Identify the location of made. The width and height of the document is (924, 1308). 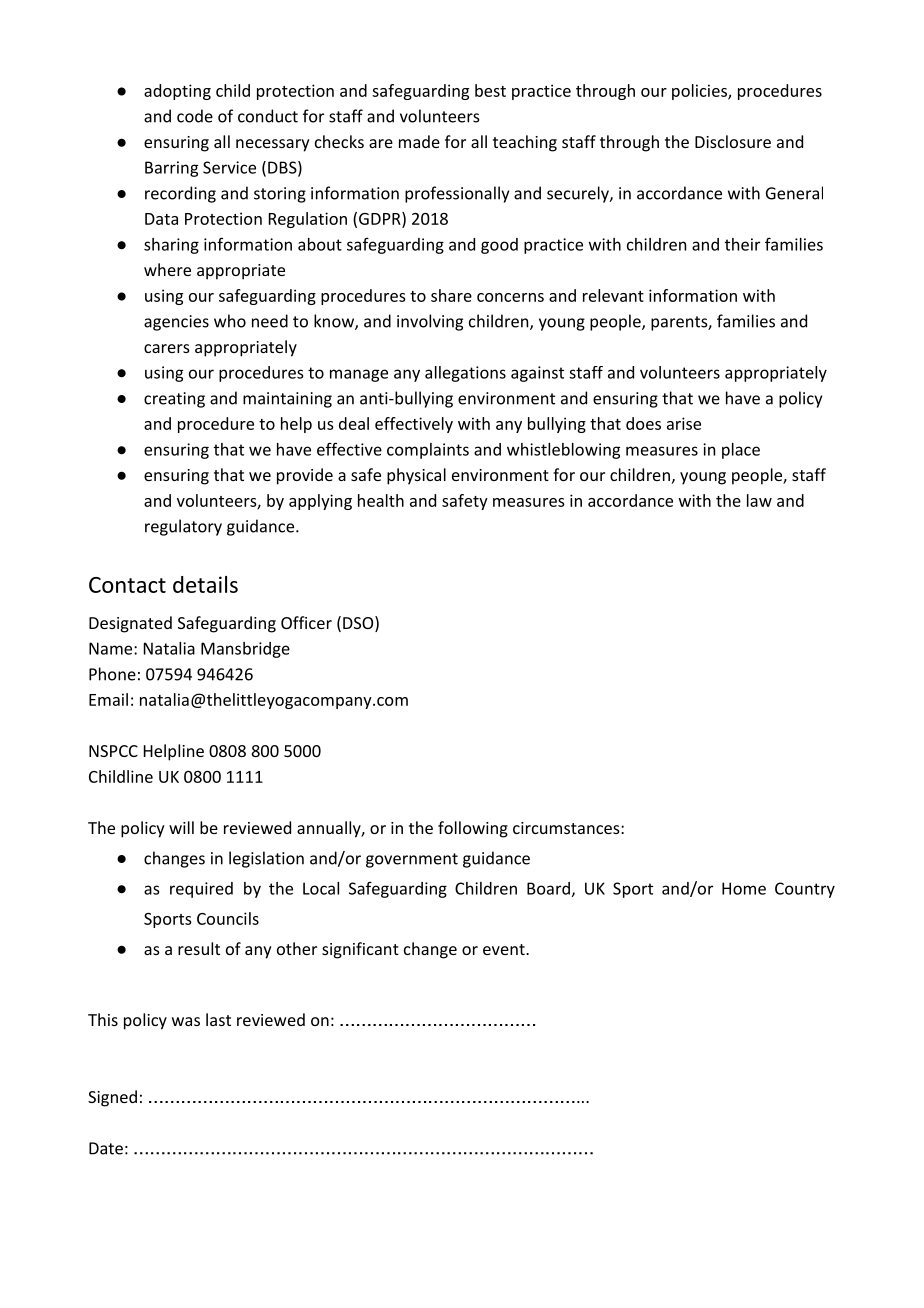
(419, 141).
